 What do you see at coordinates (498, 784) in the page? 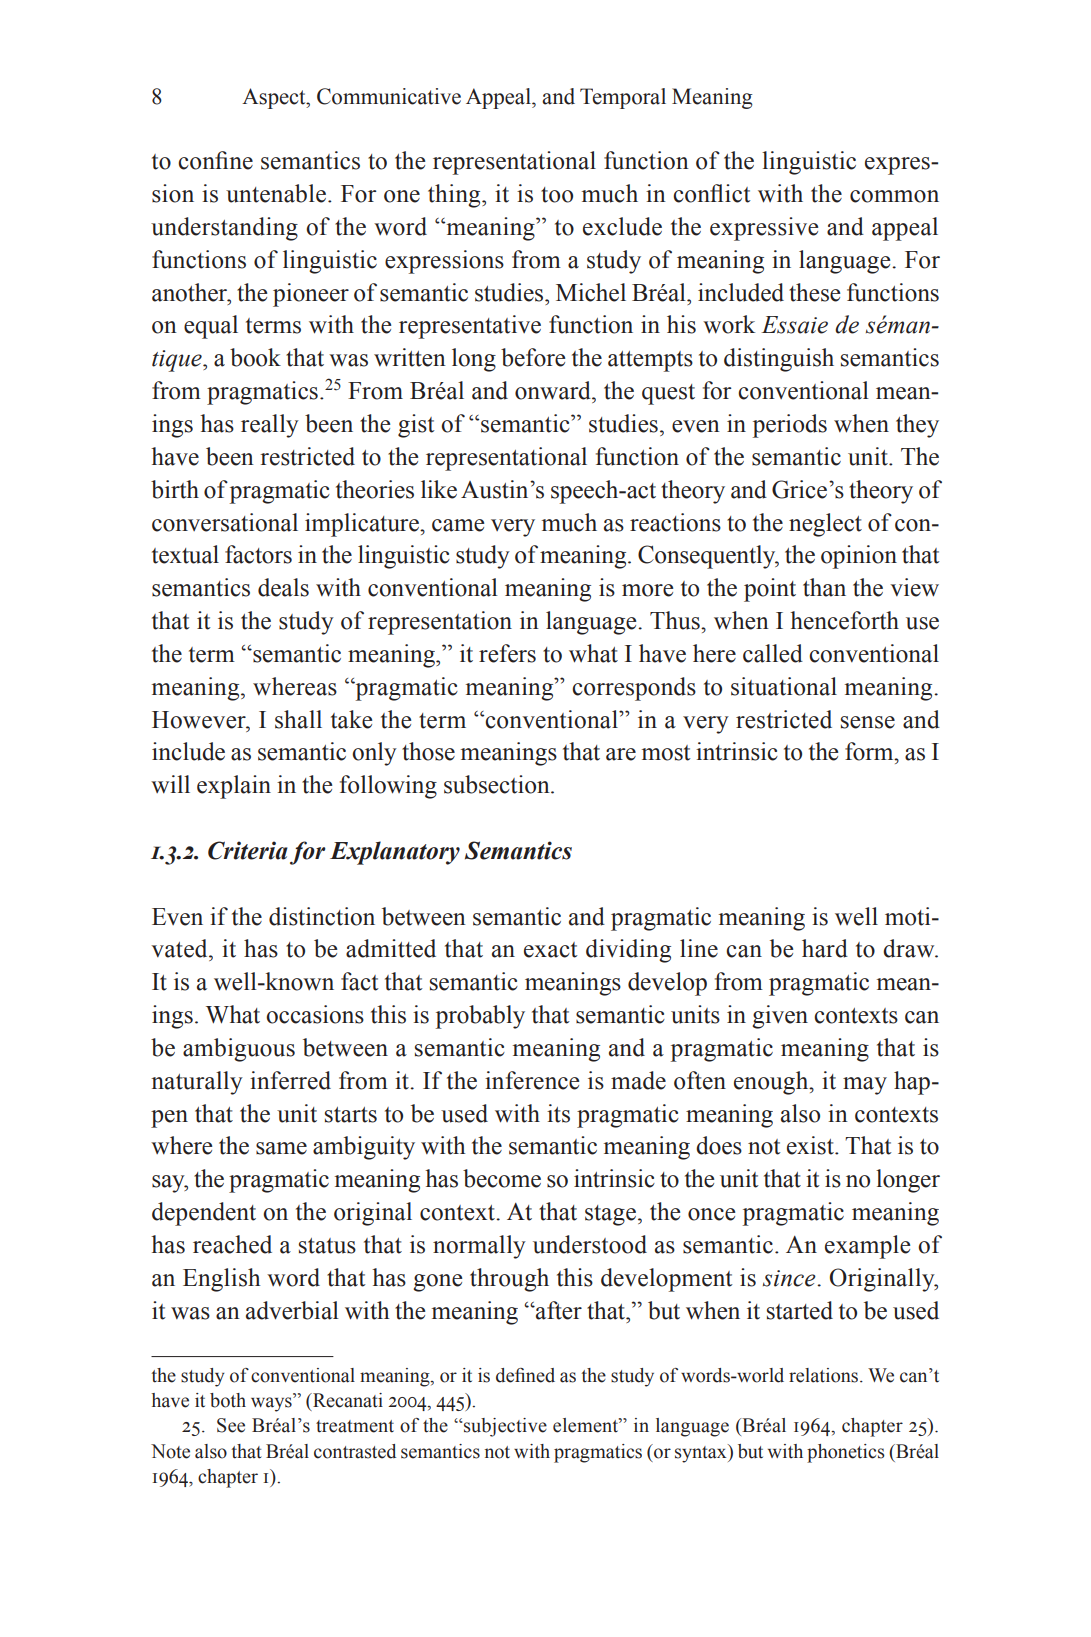
I see `subsection` at bounding box center [498, 784].
